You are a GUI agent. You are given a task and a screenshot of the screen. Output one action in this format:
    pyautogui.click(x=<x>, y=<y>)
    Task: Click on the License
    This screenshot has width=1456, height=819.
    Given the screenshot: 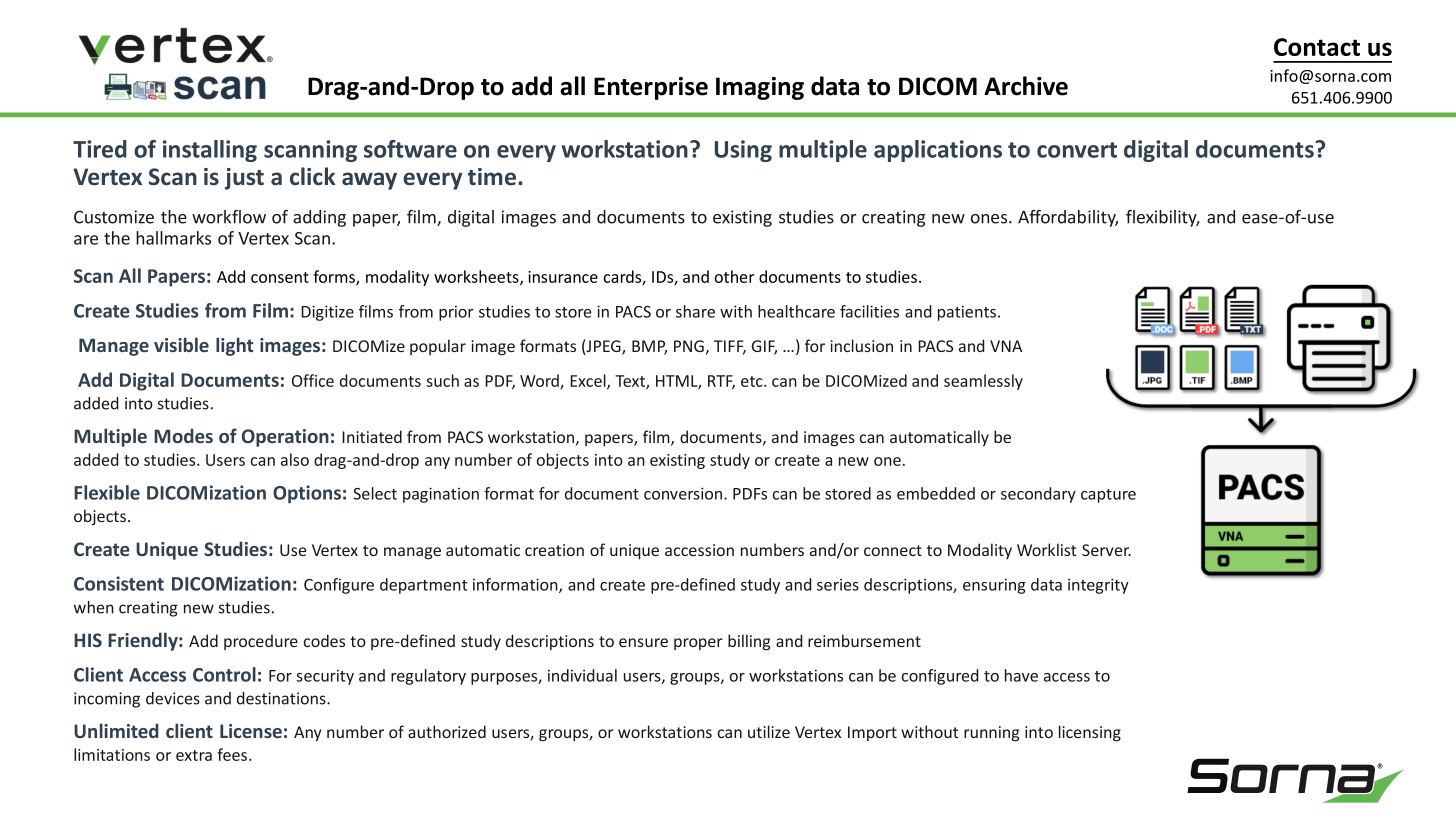 What is the action you would take?
    pyautogui.click(x=251, y=731)
